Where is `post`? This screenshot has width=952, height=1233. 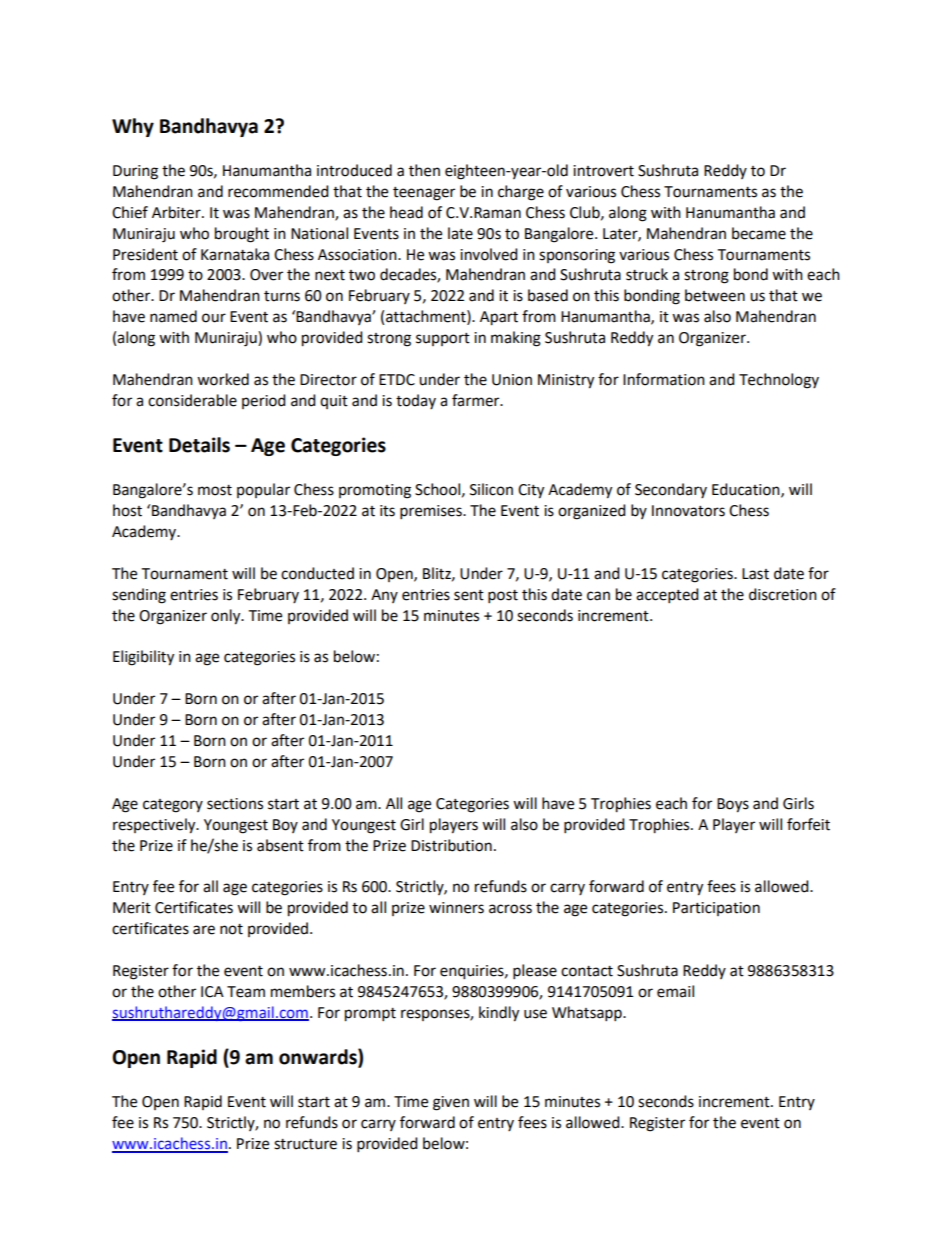 post is located at coordinates (503, 597).
